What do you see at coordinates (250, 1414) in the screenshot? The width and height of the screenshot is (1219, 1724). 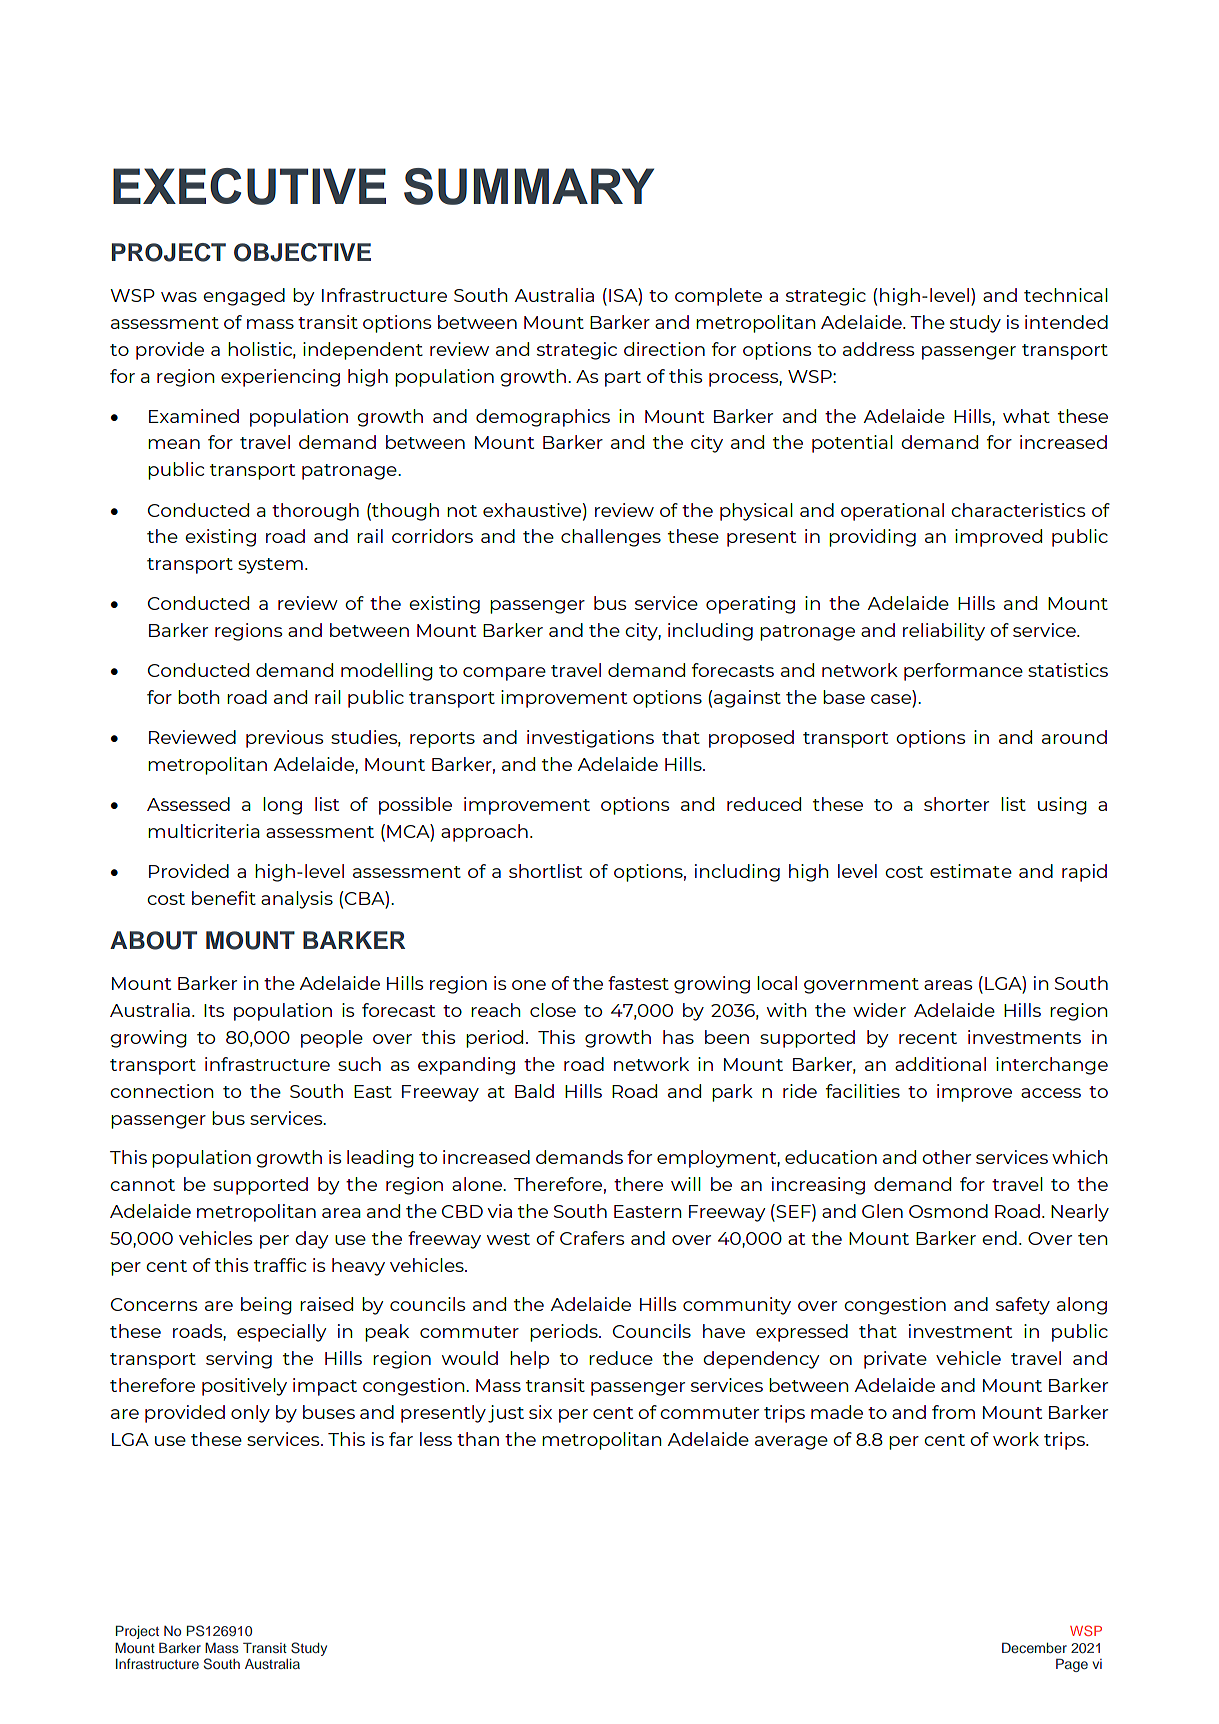 I see `only` at bounding box center [250, 1414].
